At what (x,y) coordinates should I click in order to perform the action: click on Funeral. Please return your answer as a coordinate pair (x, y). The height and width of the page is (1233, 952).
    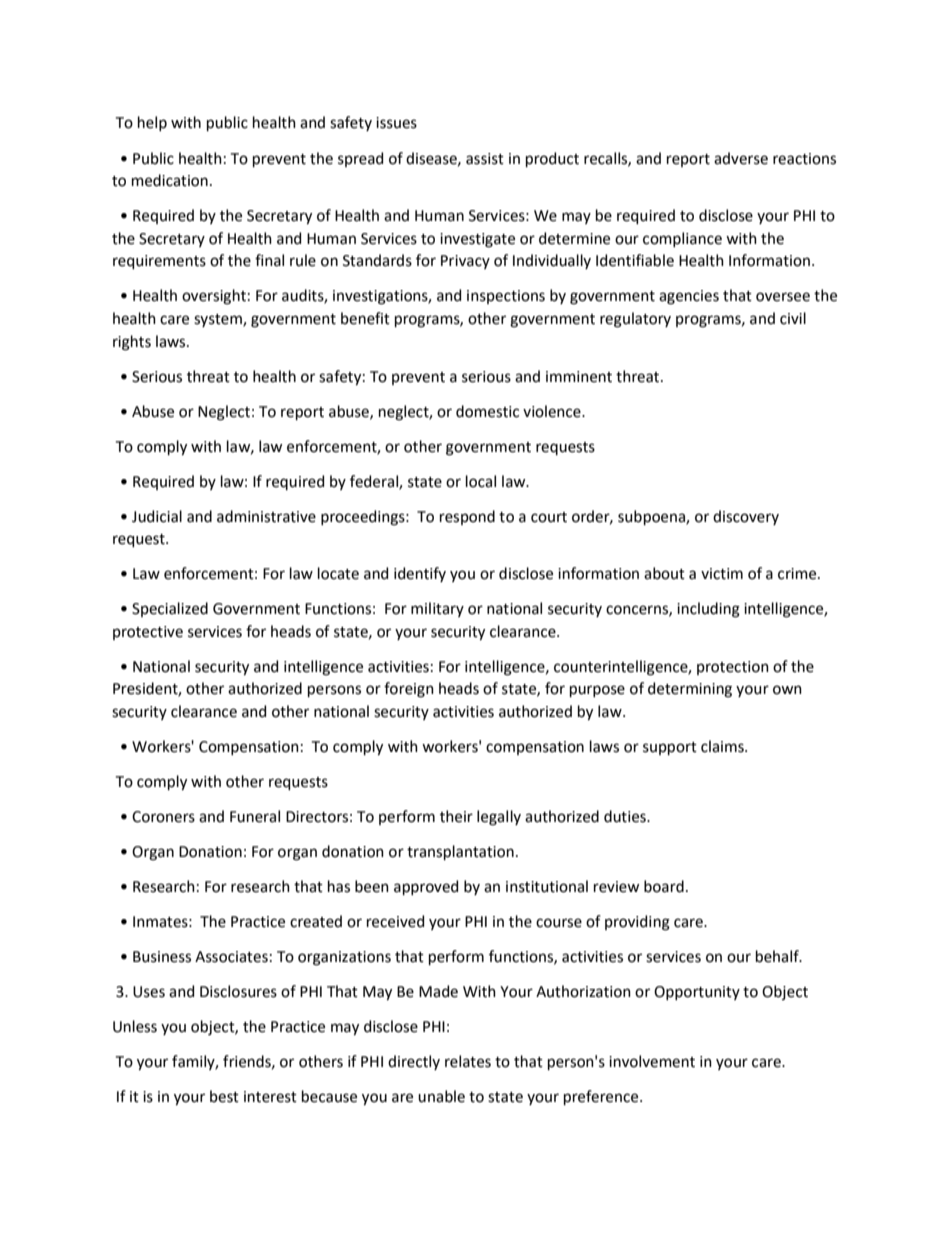
    Looking at the image, I should click on (255, 816).
